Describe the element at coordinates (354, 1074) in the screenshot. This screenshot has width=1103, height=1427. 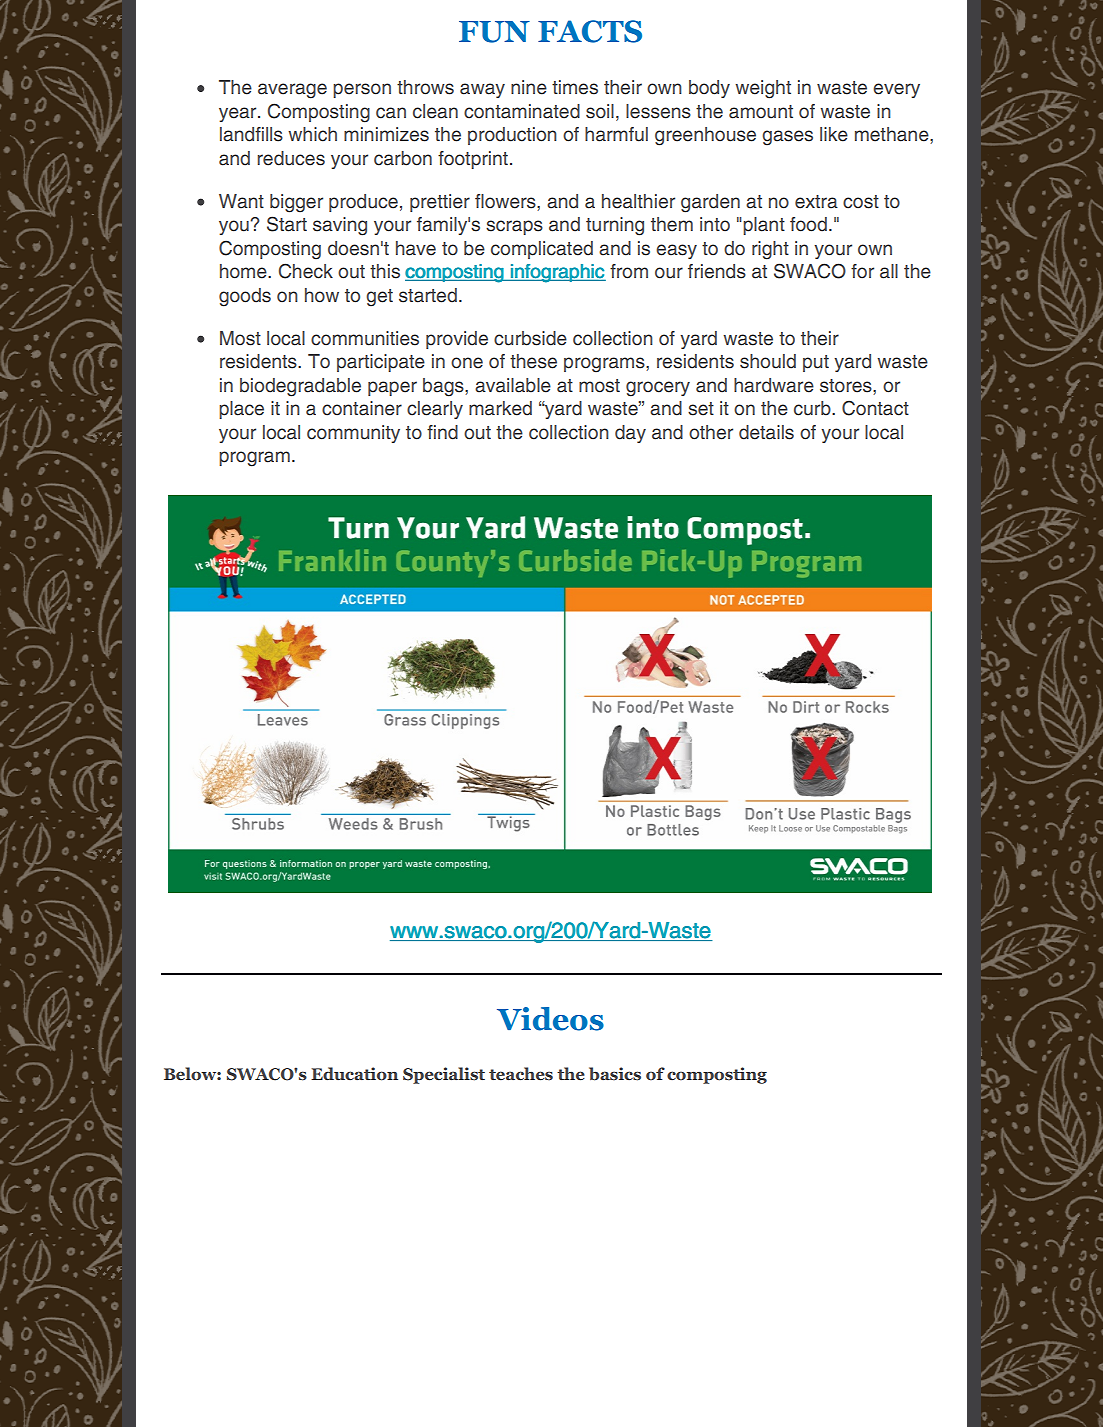
I see `Education` at that location.
